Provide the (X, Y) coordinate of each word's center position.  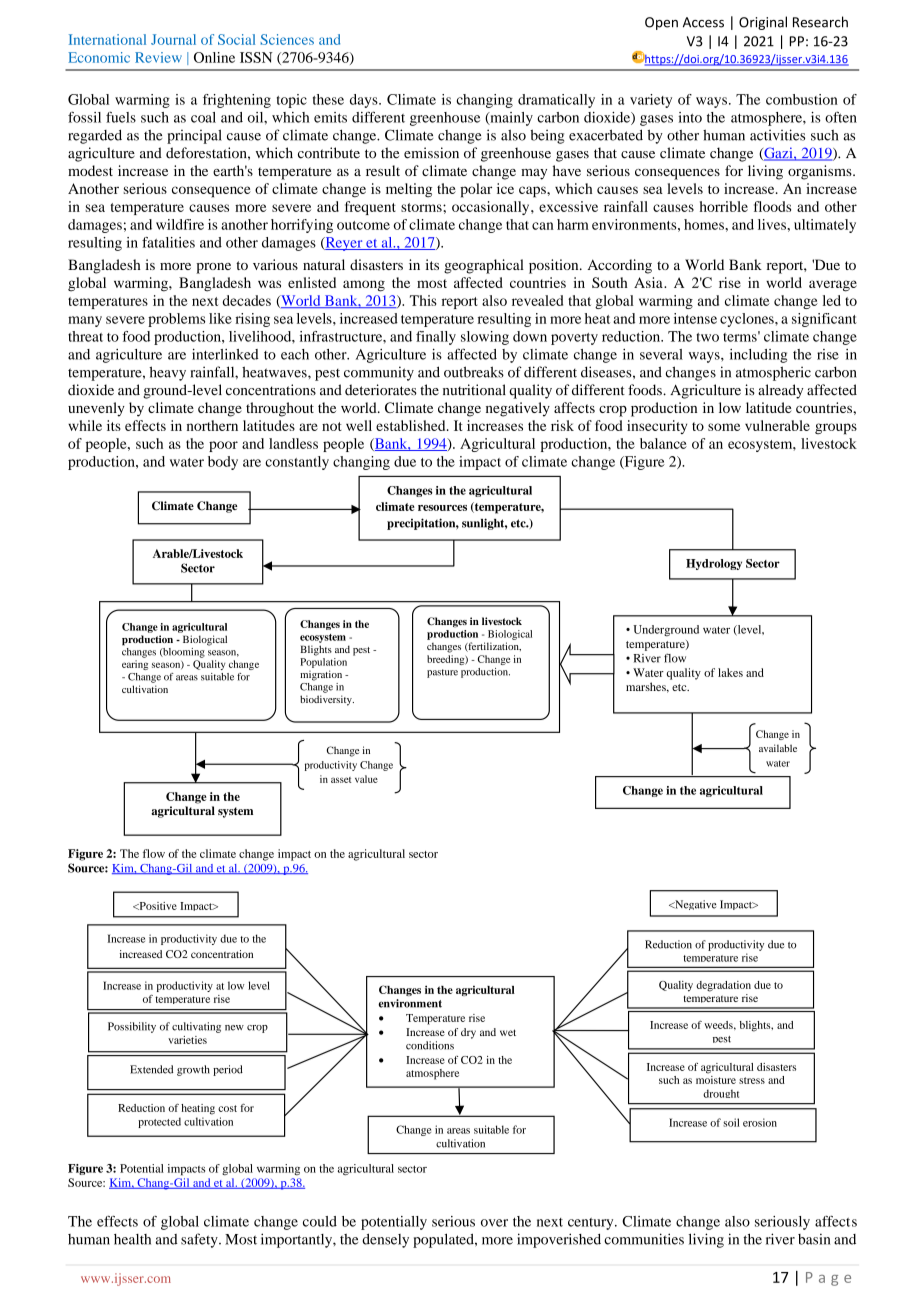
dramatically (556, 101)
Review (158, 57)
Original (763, 23)
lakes (730, 672)
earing (135, 665)
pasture (442, 673)
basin (814, 1239)
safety (200, 1240)
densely (385, 1240)
